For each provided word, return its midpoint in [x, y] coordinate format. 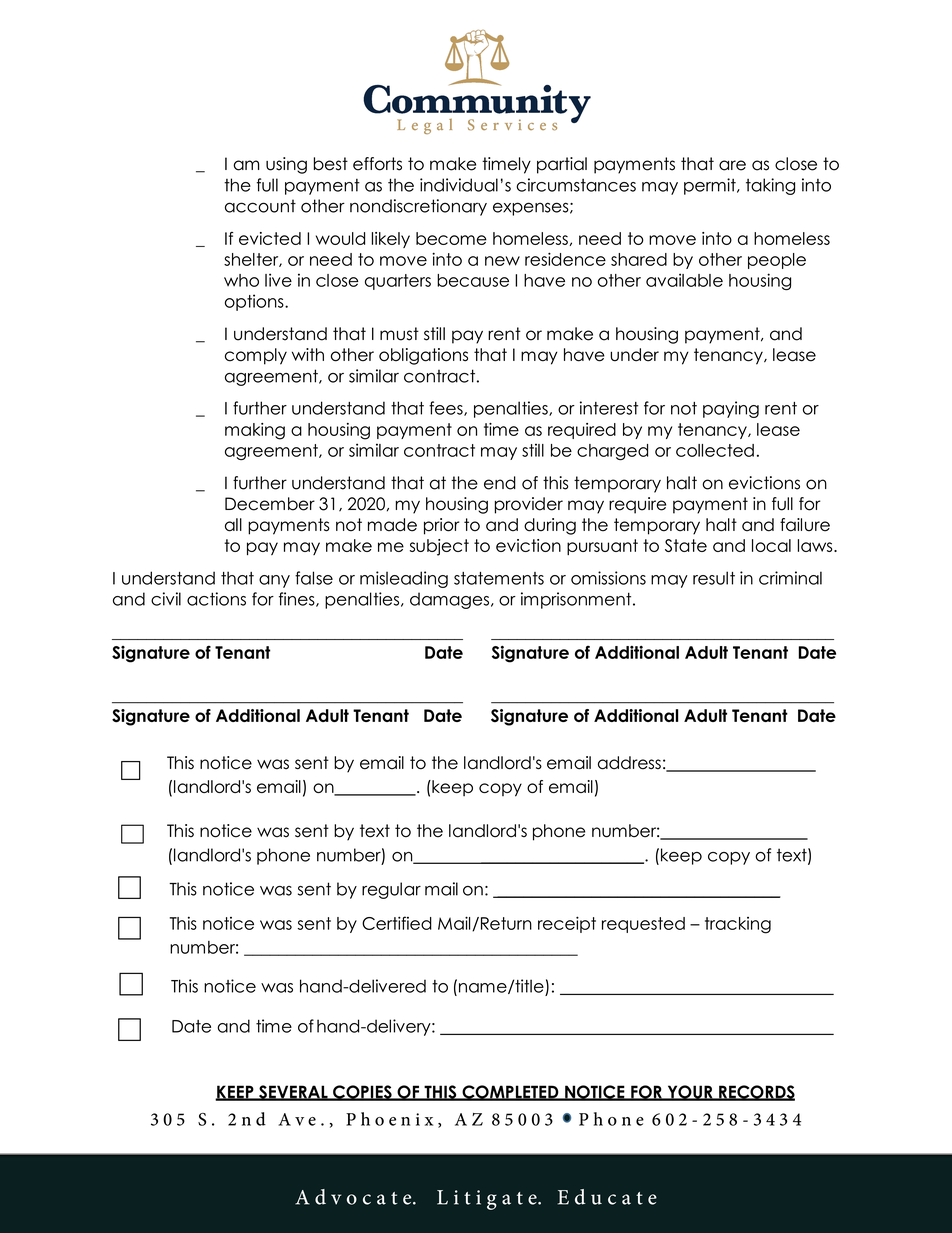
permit [711, 186]
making [255, 431]
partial [562, 165]
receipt [567, 924]
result [714, 578]
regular [391, 890]
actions [216, 599]
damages [451, 600]
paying [731, 409]
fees [447, 408]
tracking [738, 925]
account [260, 206]
